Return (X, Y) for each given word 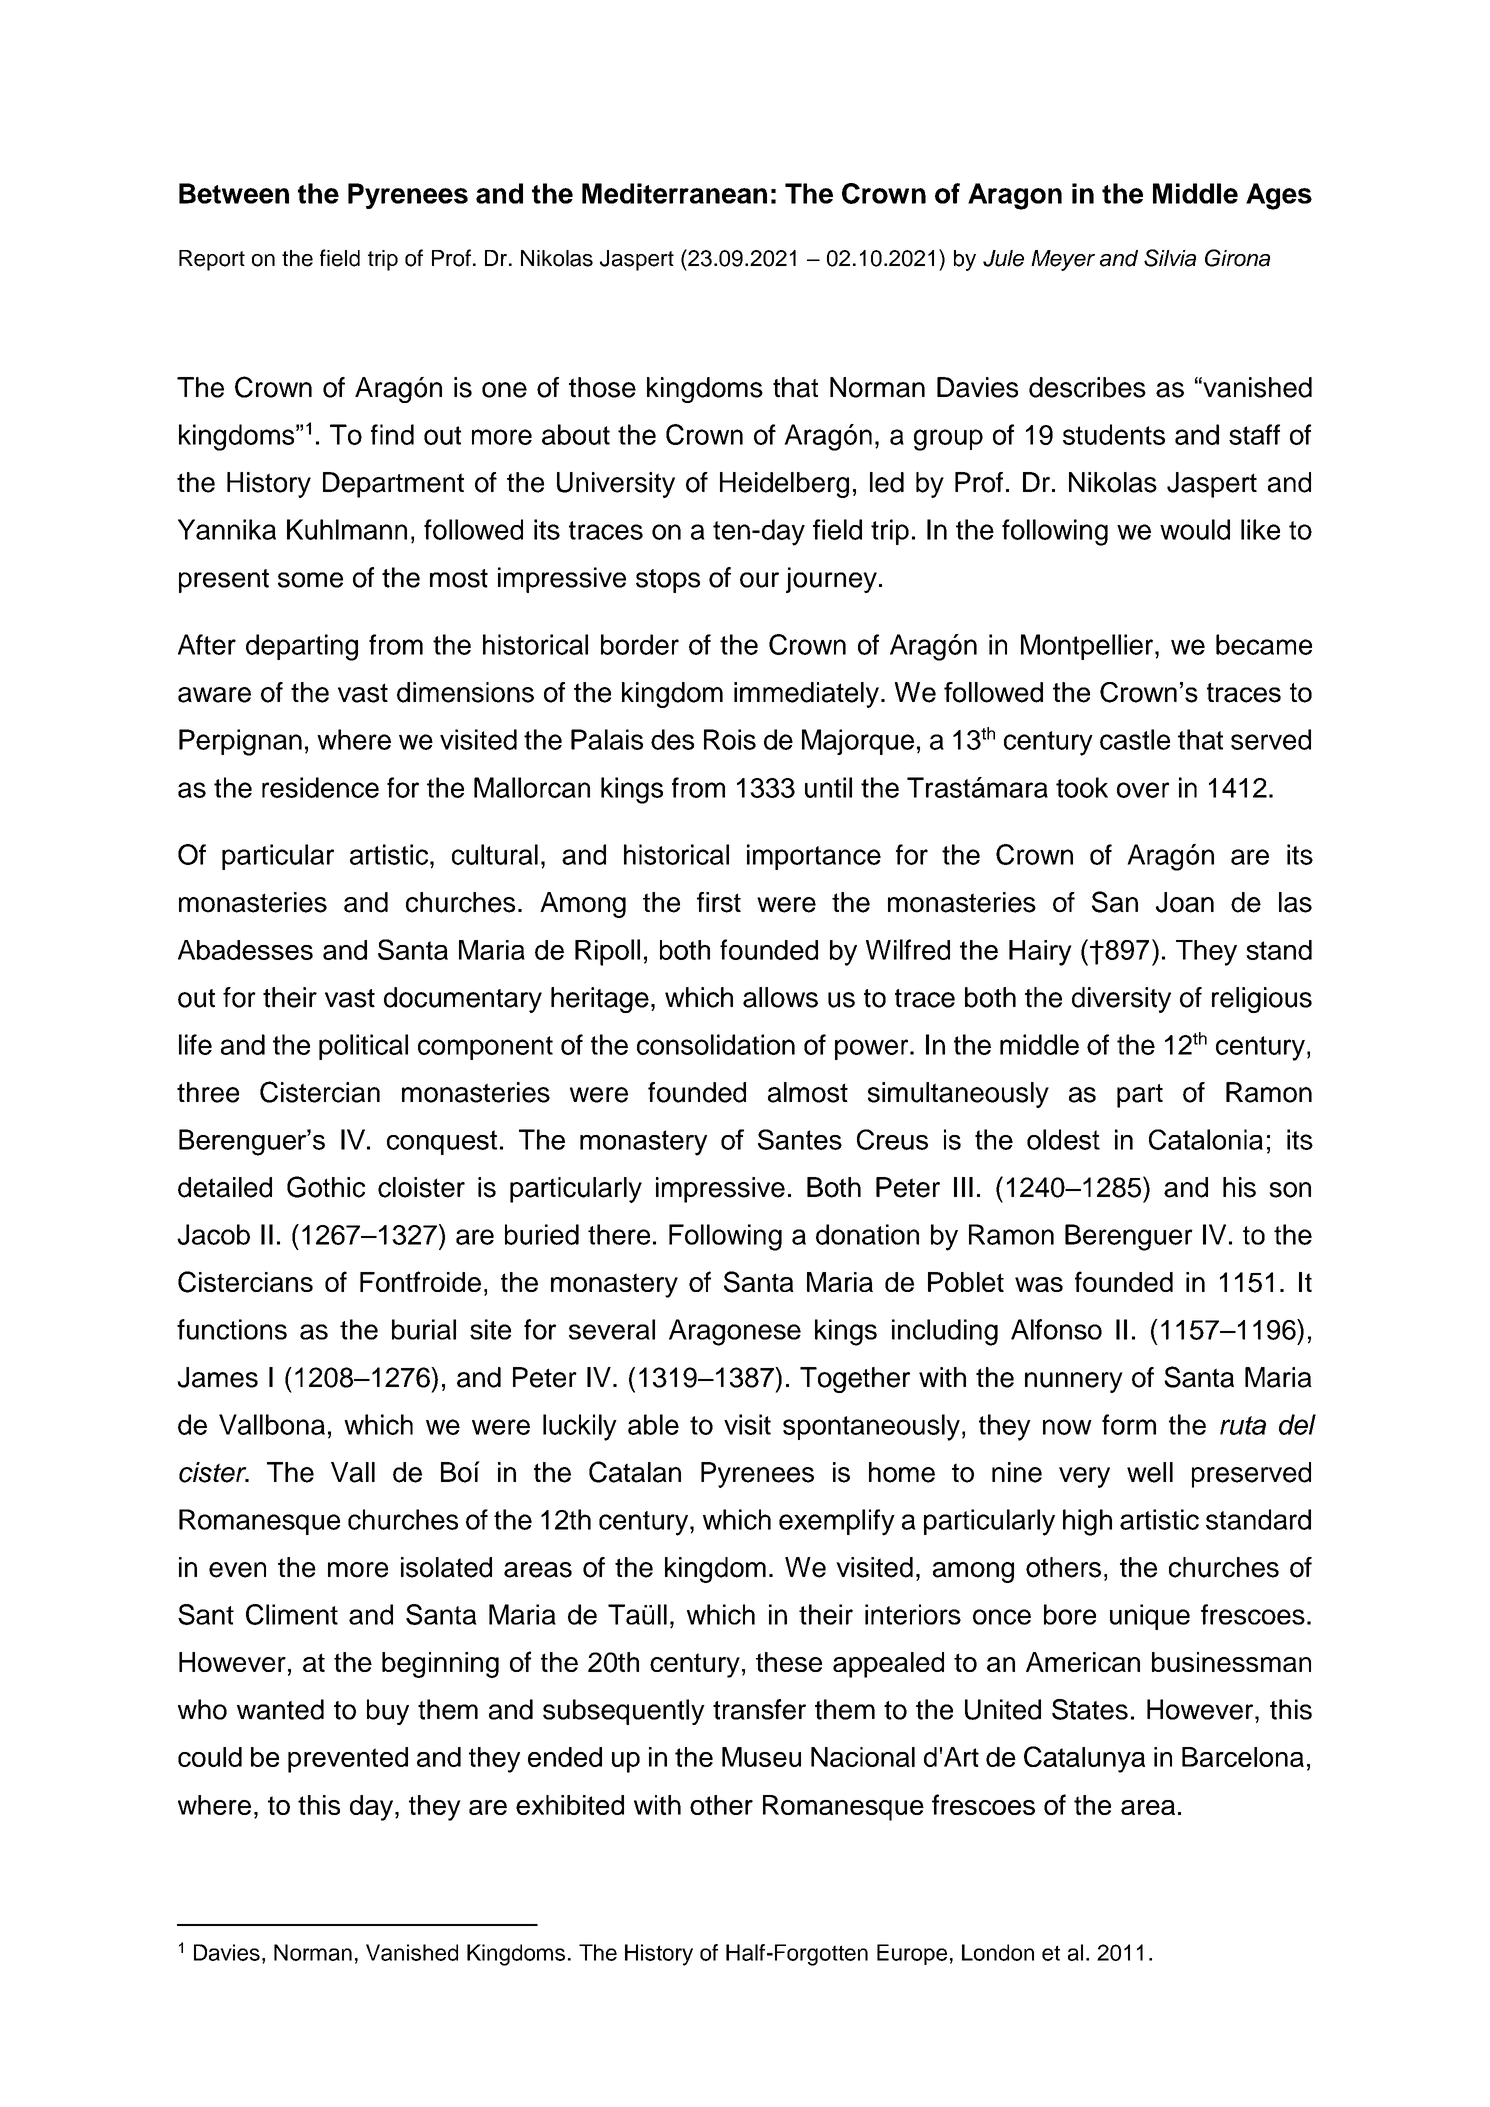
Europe (912, 1954)
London (998, 1952)
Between (234, 193)
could (210, 1757)
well (1150, 1472)
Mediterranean (674, 193)
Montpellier (1088, 647)
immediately (806, 695)
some (310, 580)
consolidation (716, 1044)
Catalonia (1206, 1139)
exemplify (837, 1522)
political (363, 1047)
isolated (446, 1567)
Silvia (1170, 258)
